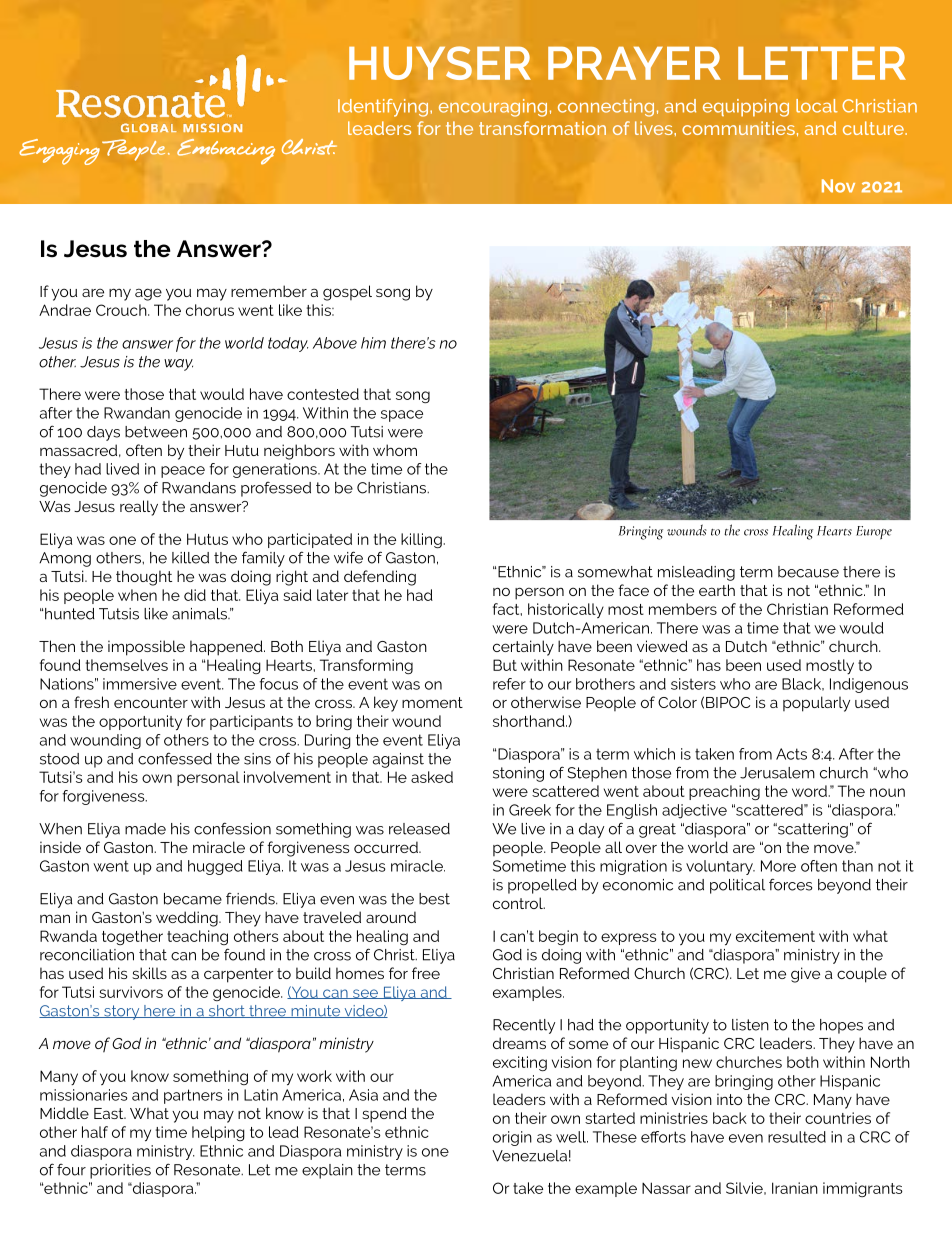 The width and height of the screenshot is (952, 1233). Describe the element at coordinates (383, 108) in the screenshot. I see `Identifying` at that location.
